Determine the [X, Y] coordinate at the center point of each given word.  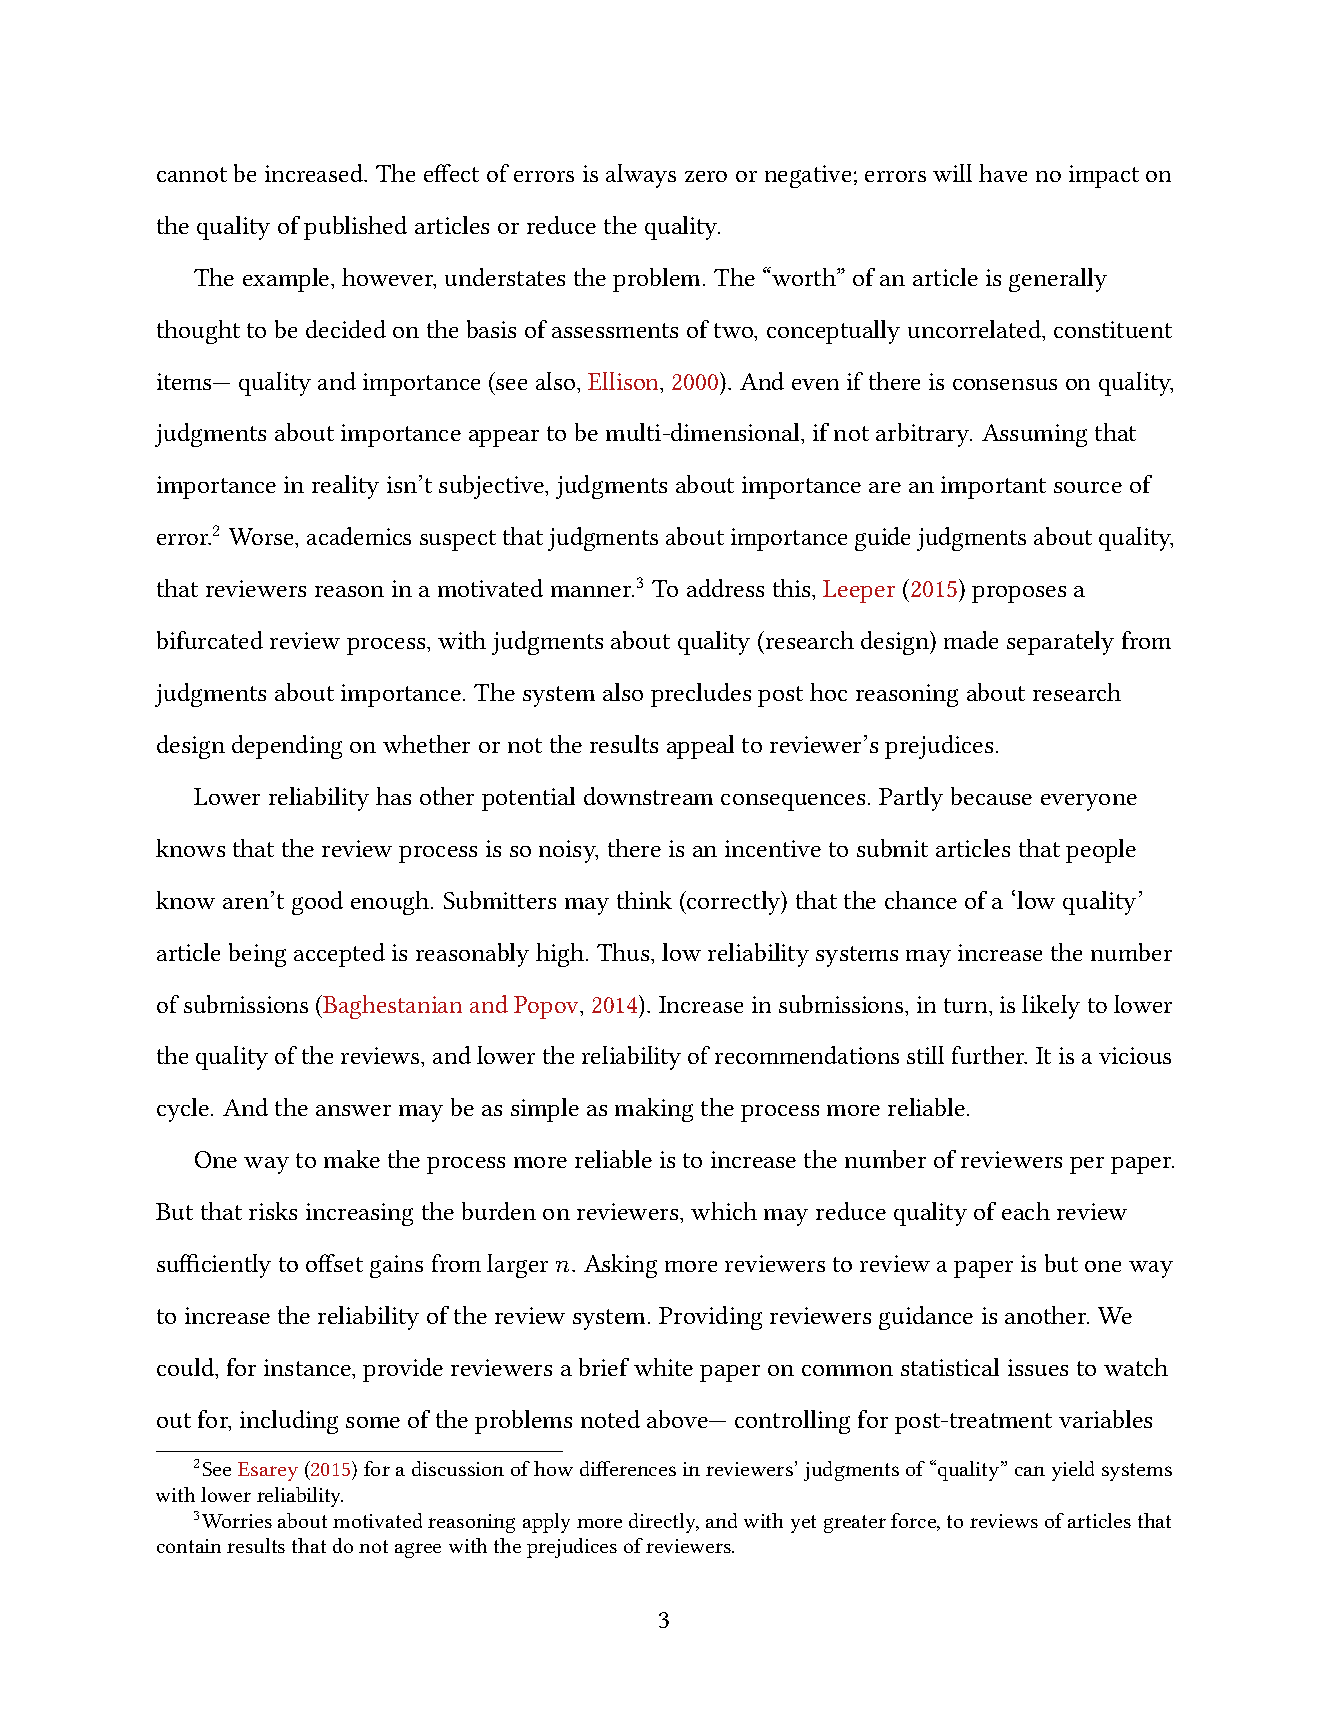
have [1003, 173]
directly [664, 1523]
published [355, 228]
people [1101, 851]
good [317, 903]
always [641, 176]
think [644, 900]
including [289, 1422]
